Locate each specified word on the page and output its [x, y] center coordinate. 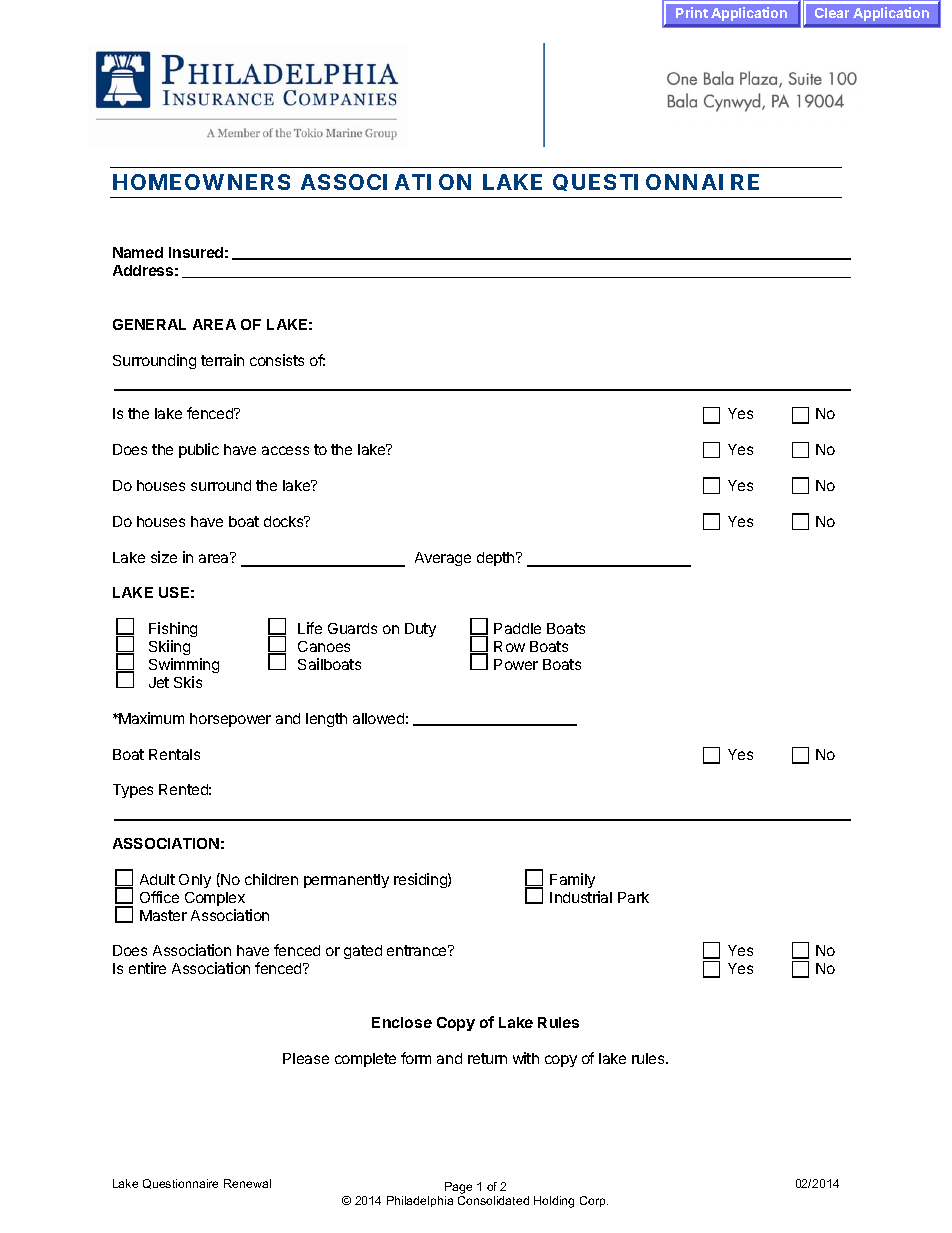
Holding [554, 1202]
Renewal [247, 1183]
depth [497, 559]
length [326, 720]
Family [572, 880]
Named [138, 252]
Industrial [581, 897]
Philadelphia [420, 1201]
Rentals [174, 754]
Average [443, 559]
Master [163, 915]
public [199, 450]
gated [363, 952]
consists [277, 360]
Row [509, 646]
